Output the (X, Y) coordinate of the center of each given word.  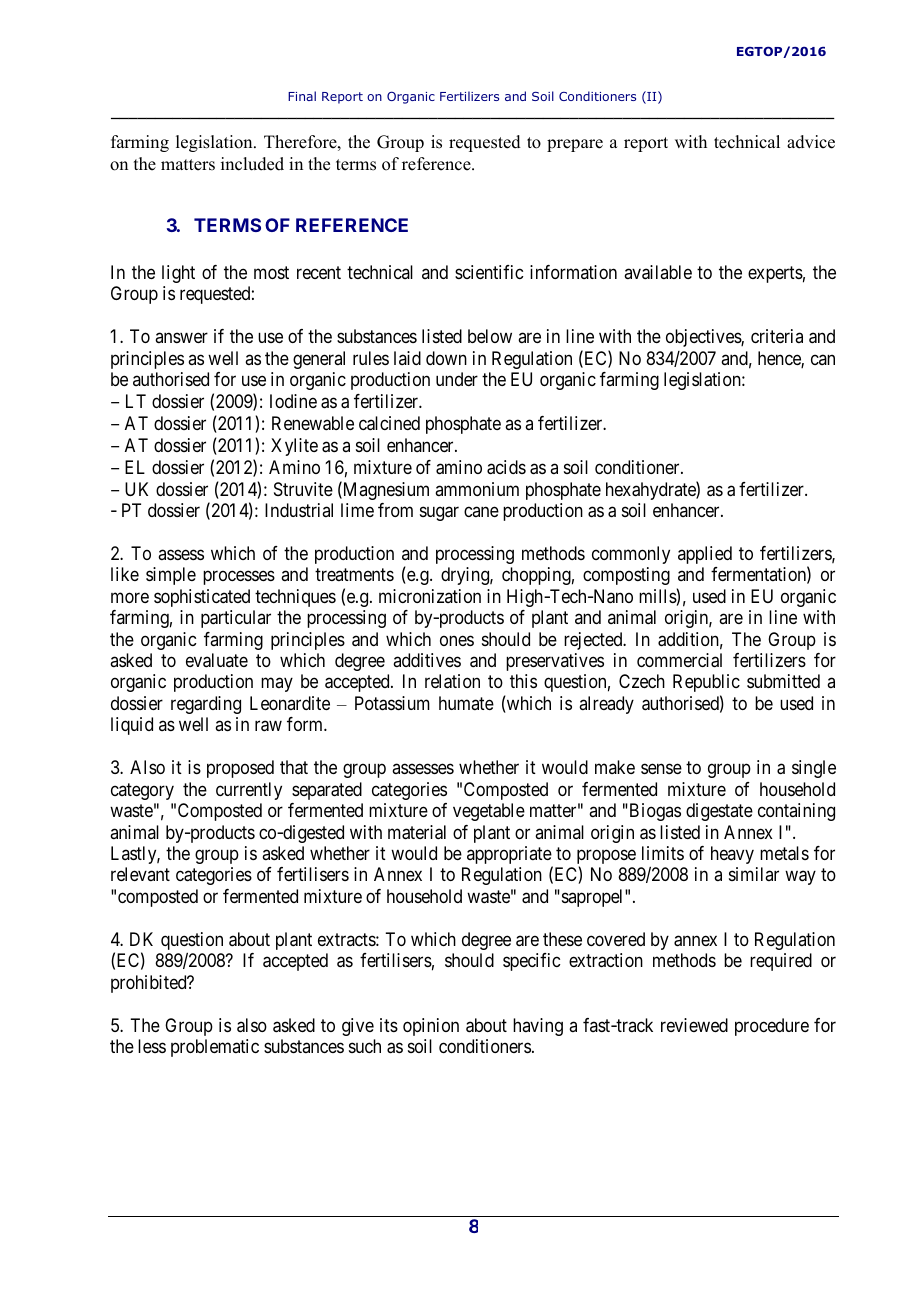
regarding (206, 705)
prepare (575, 145)
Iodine (293, 401)
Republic (706, 683)
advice (811, 142)
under (457, 379)
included (252, 164)
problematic (215, 1048)
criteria (777, 336)
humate (466, 703)
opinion (431, 1027)
